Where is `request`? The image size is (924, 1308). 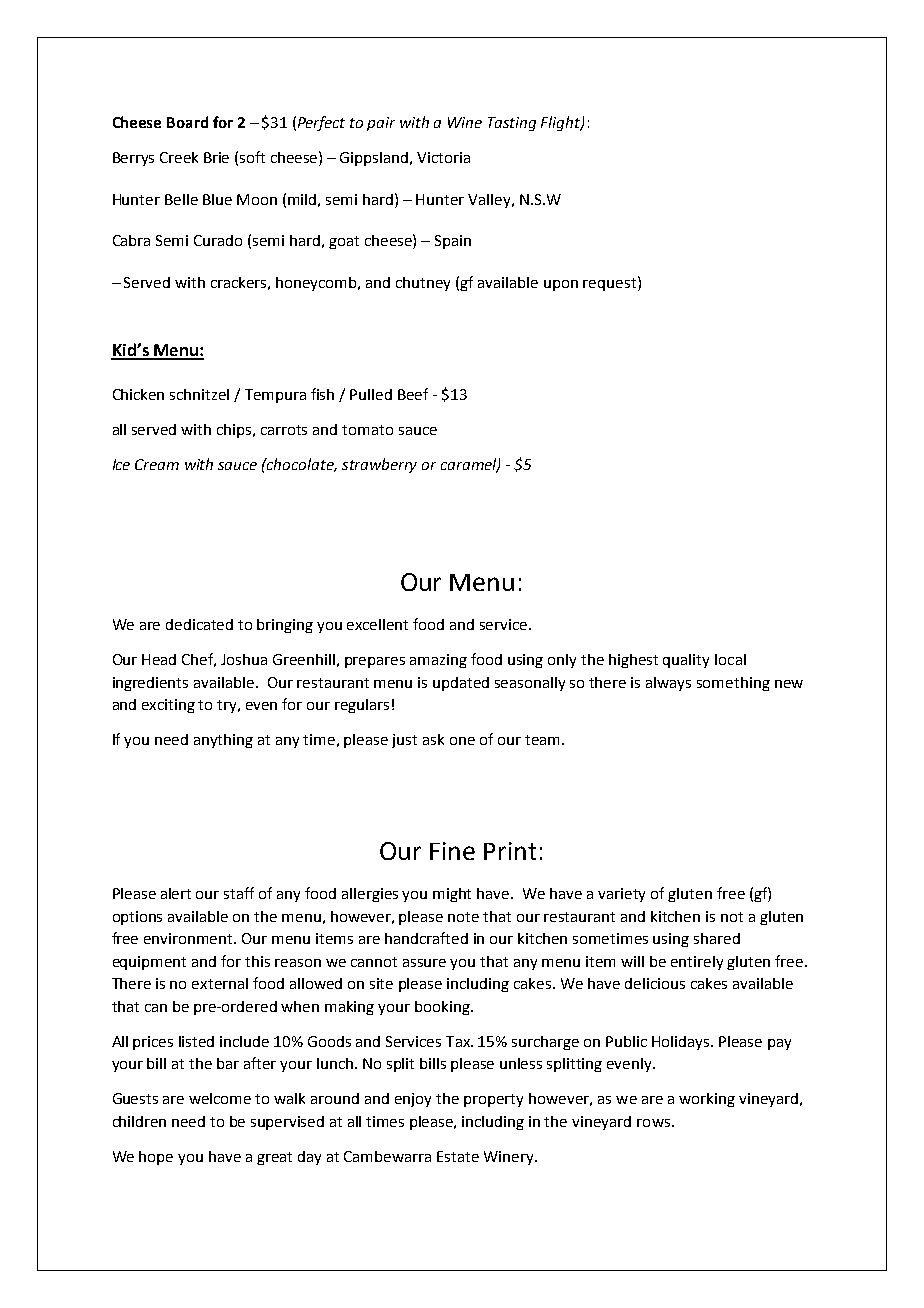
request is located at coordinates (609, 284).
